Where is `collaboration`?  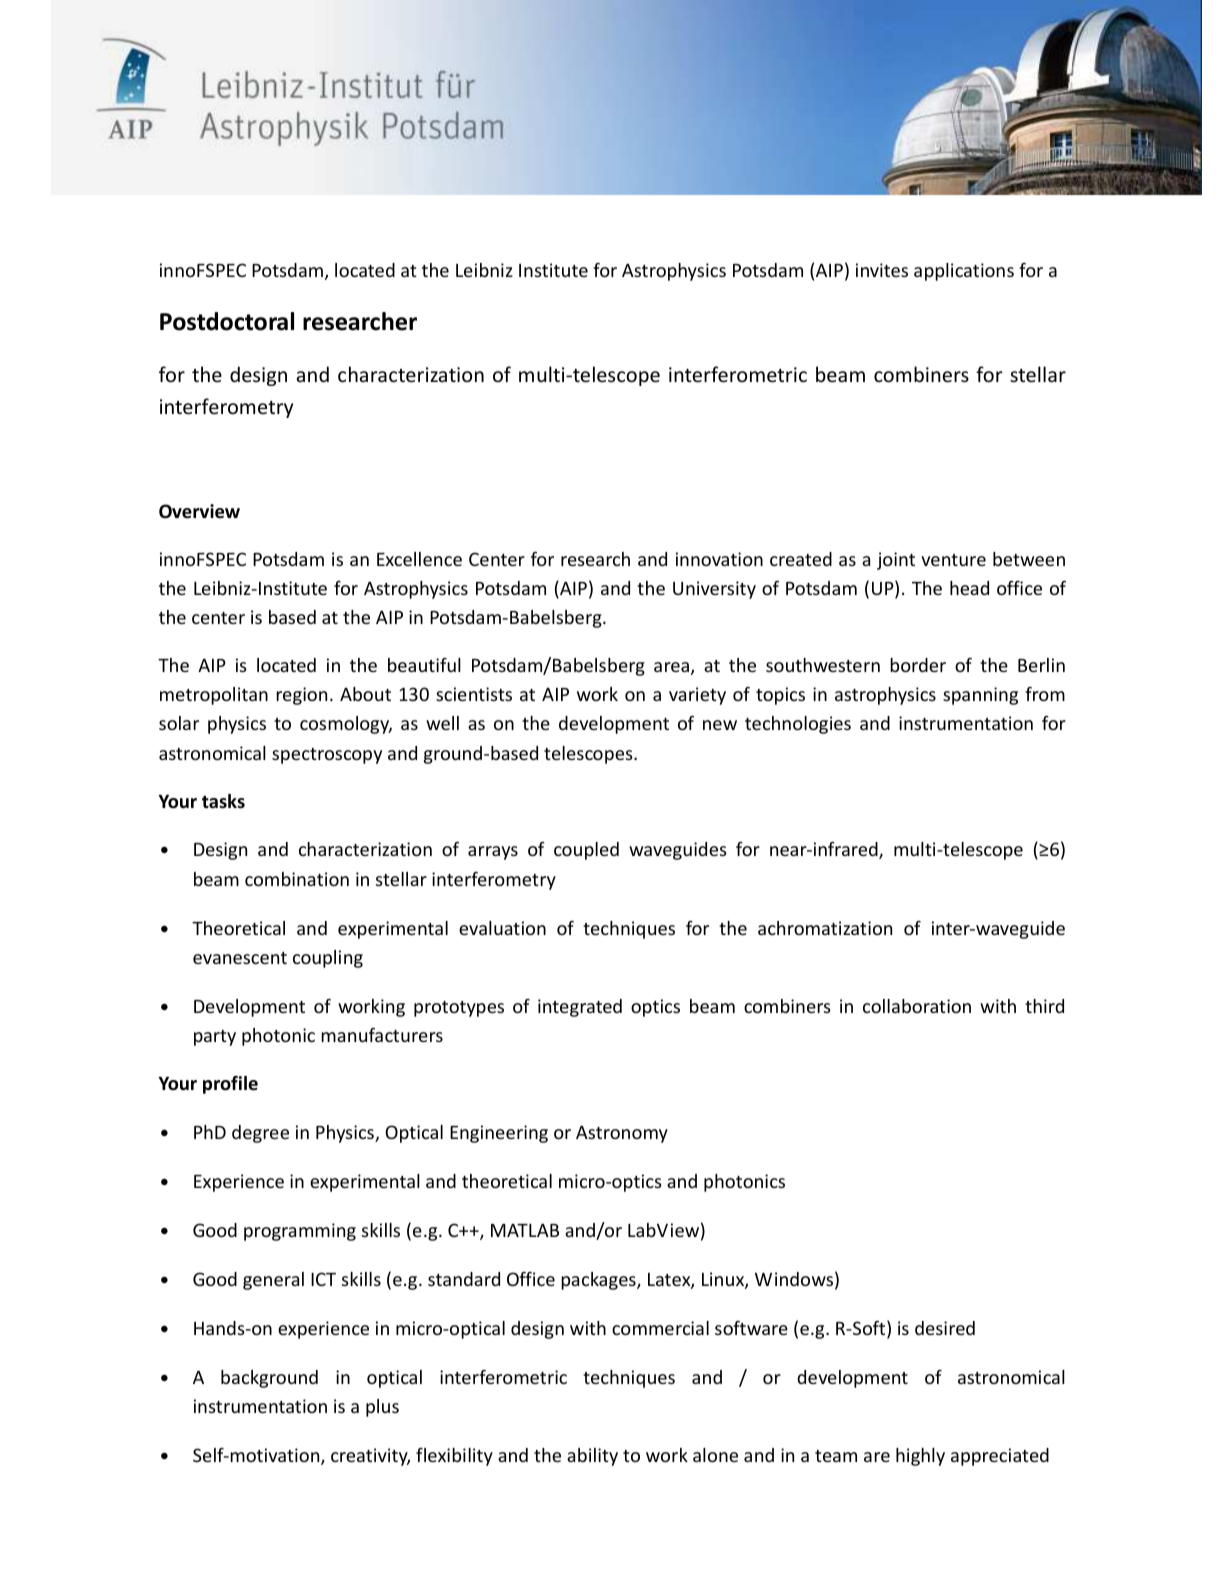
collaboration is located at coordinates (917, 1006).
